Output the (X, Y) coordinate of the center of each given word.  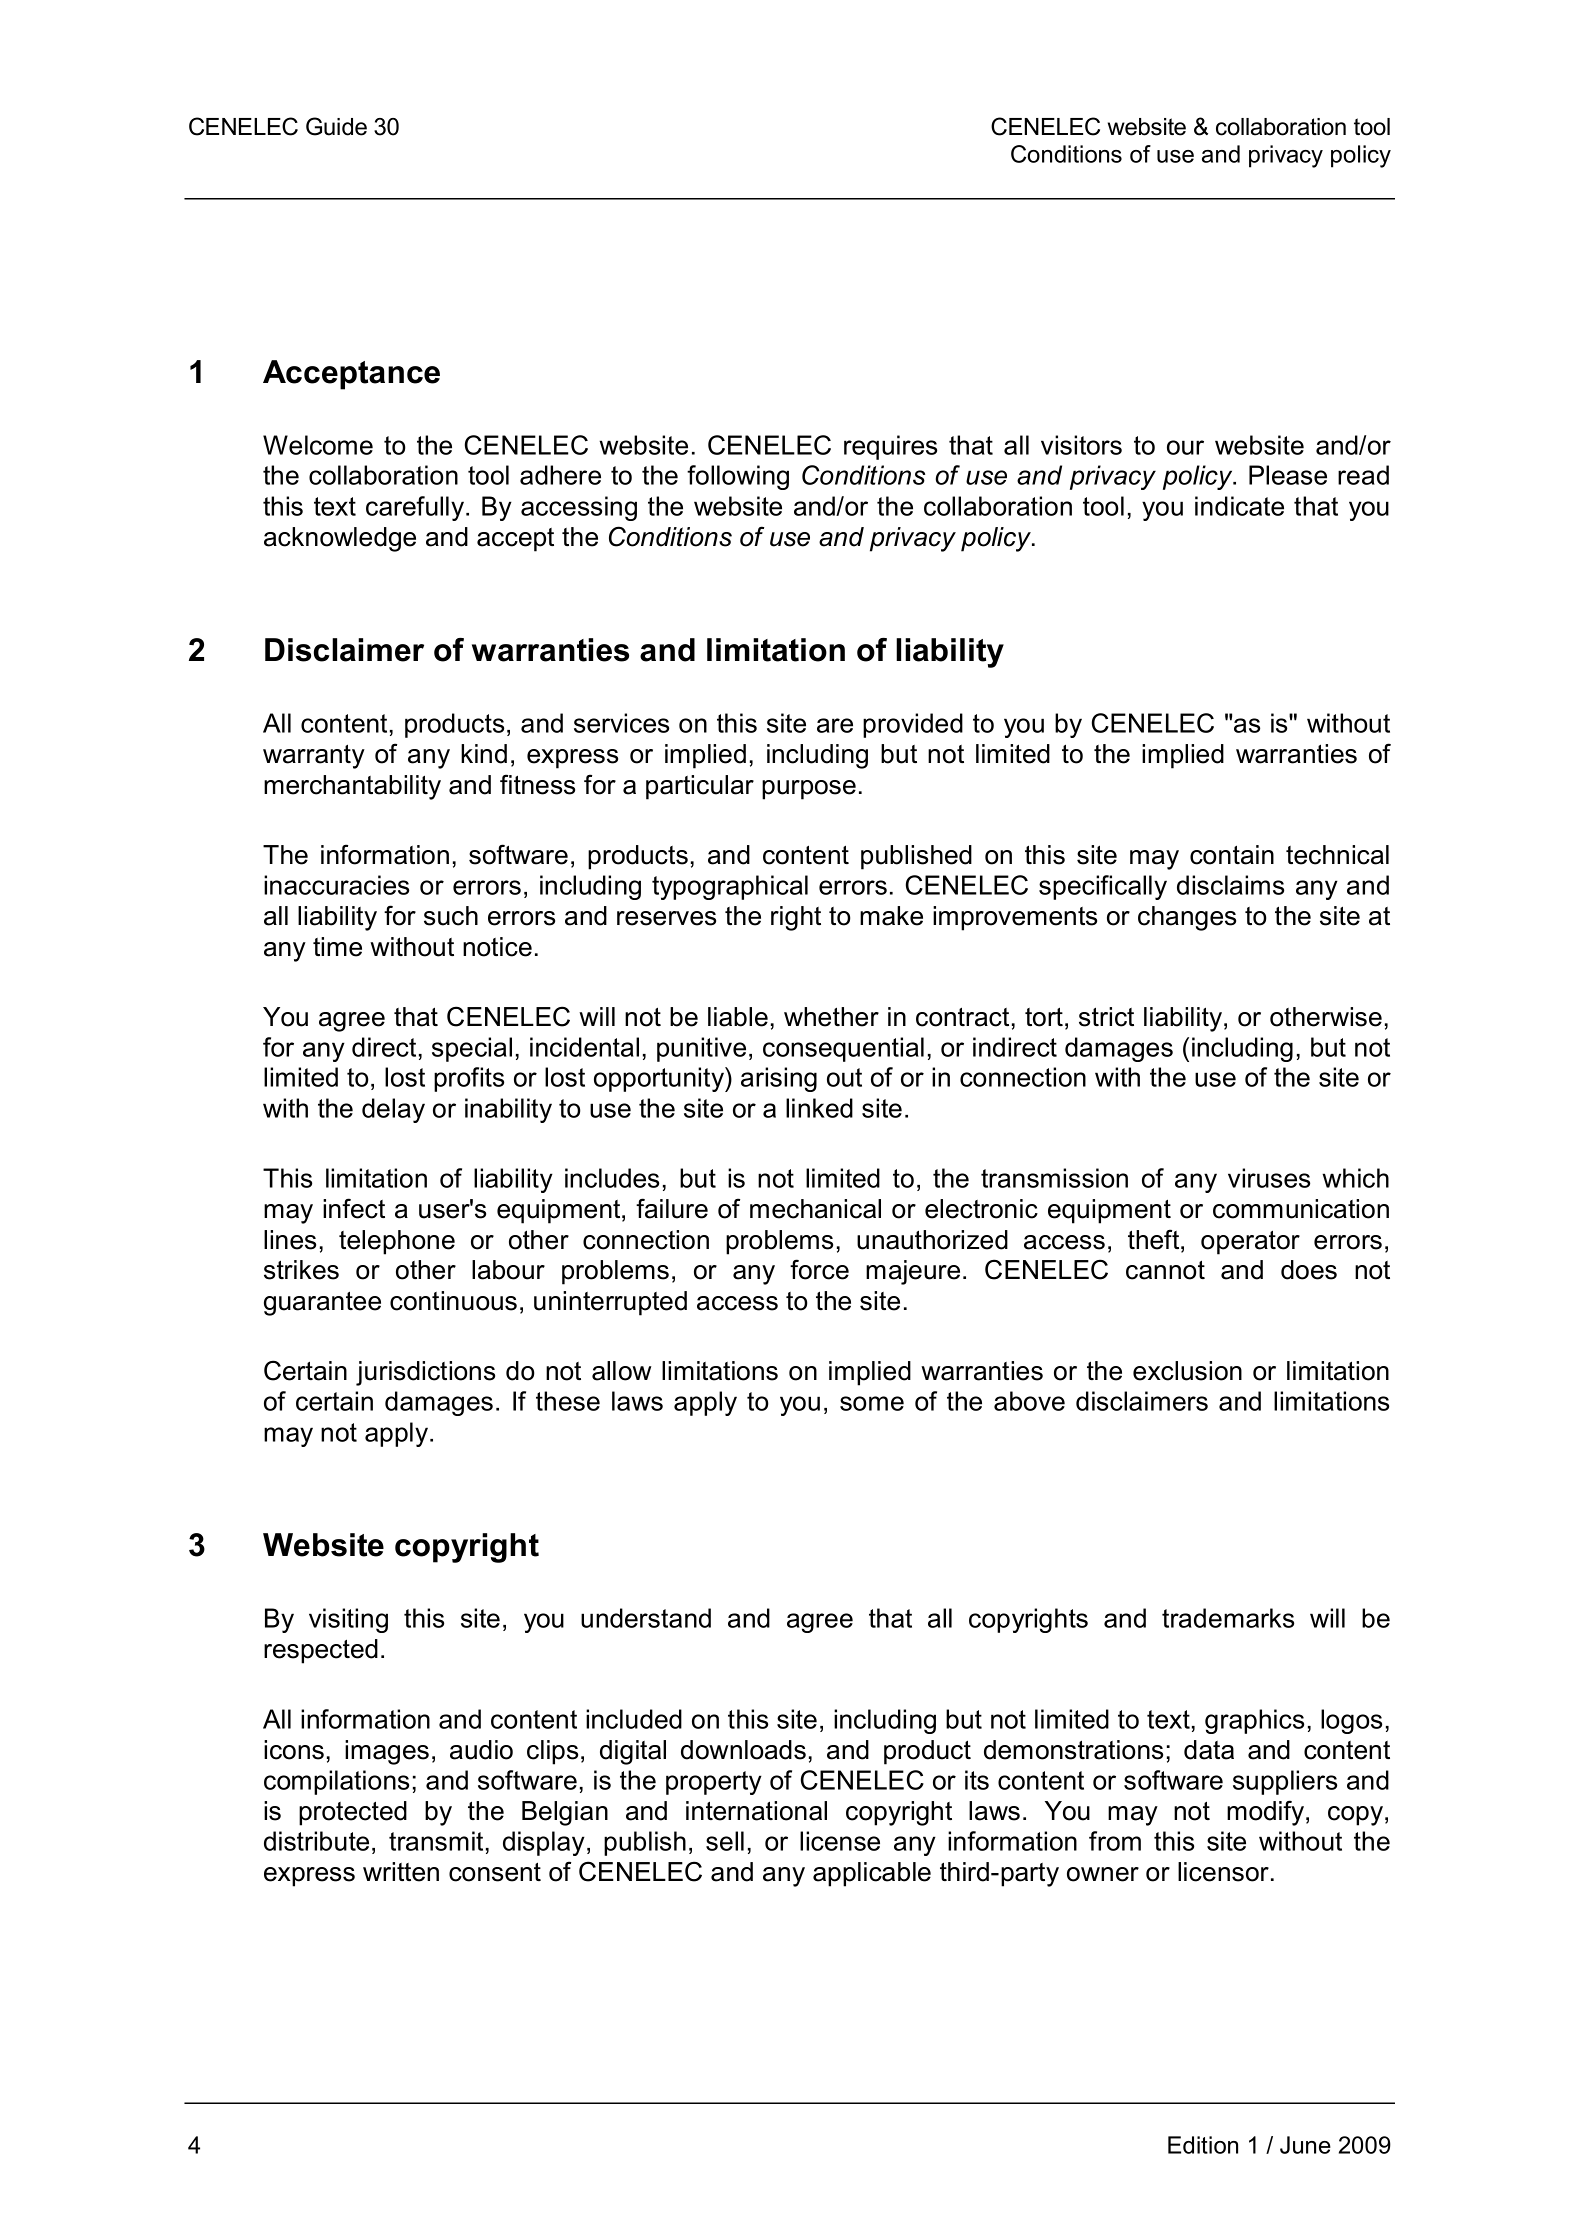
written (401, 1872)
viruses (1269, 1178)
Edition (1203, 2145)
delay (393, 1110)
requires (890, 447)
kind (484, 754)
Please (1288, 475)
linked (819, 1108)
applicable (872, 1874)
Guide (336, 126)
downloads (743, 1750)
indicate (1239, 506)
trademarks (1228, 1618)
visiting (348, 1620)
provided (913, 725)
